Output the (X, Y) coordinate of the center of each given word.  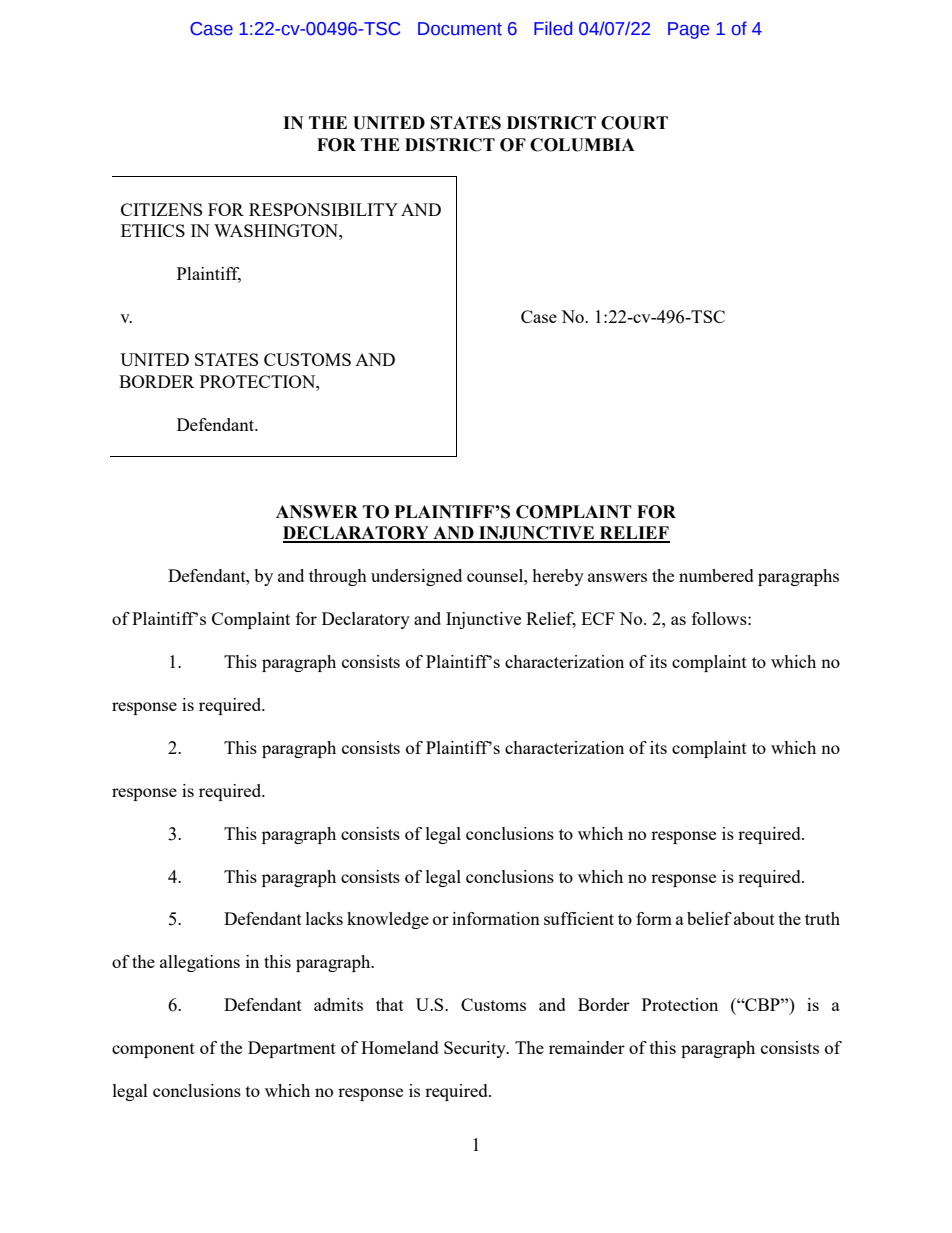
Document (460, 29)
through (338, 577)
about (754, 918)
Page (688, 30)
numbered (716, 575)
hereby (558, 577)
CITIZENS (161, 209)
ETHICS (153, 230)
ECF (598, 618)
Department (292, 1049)
